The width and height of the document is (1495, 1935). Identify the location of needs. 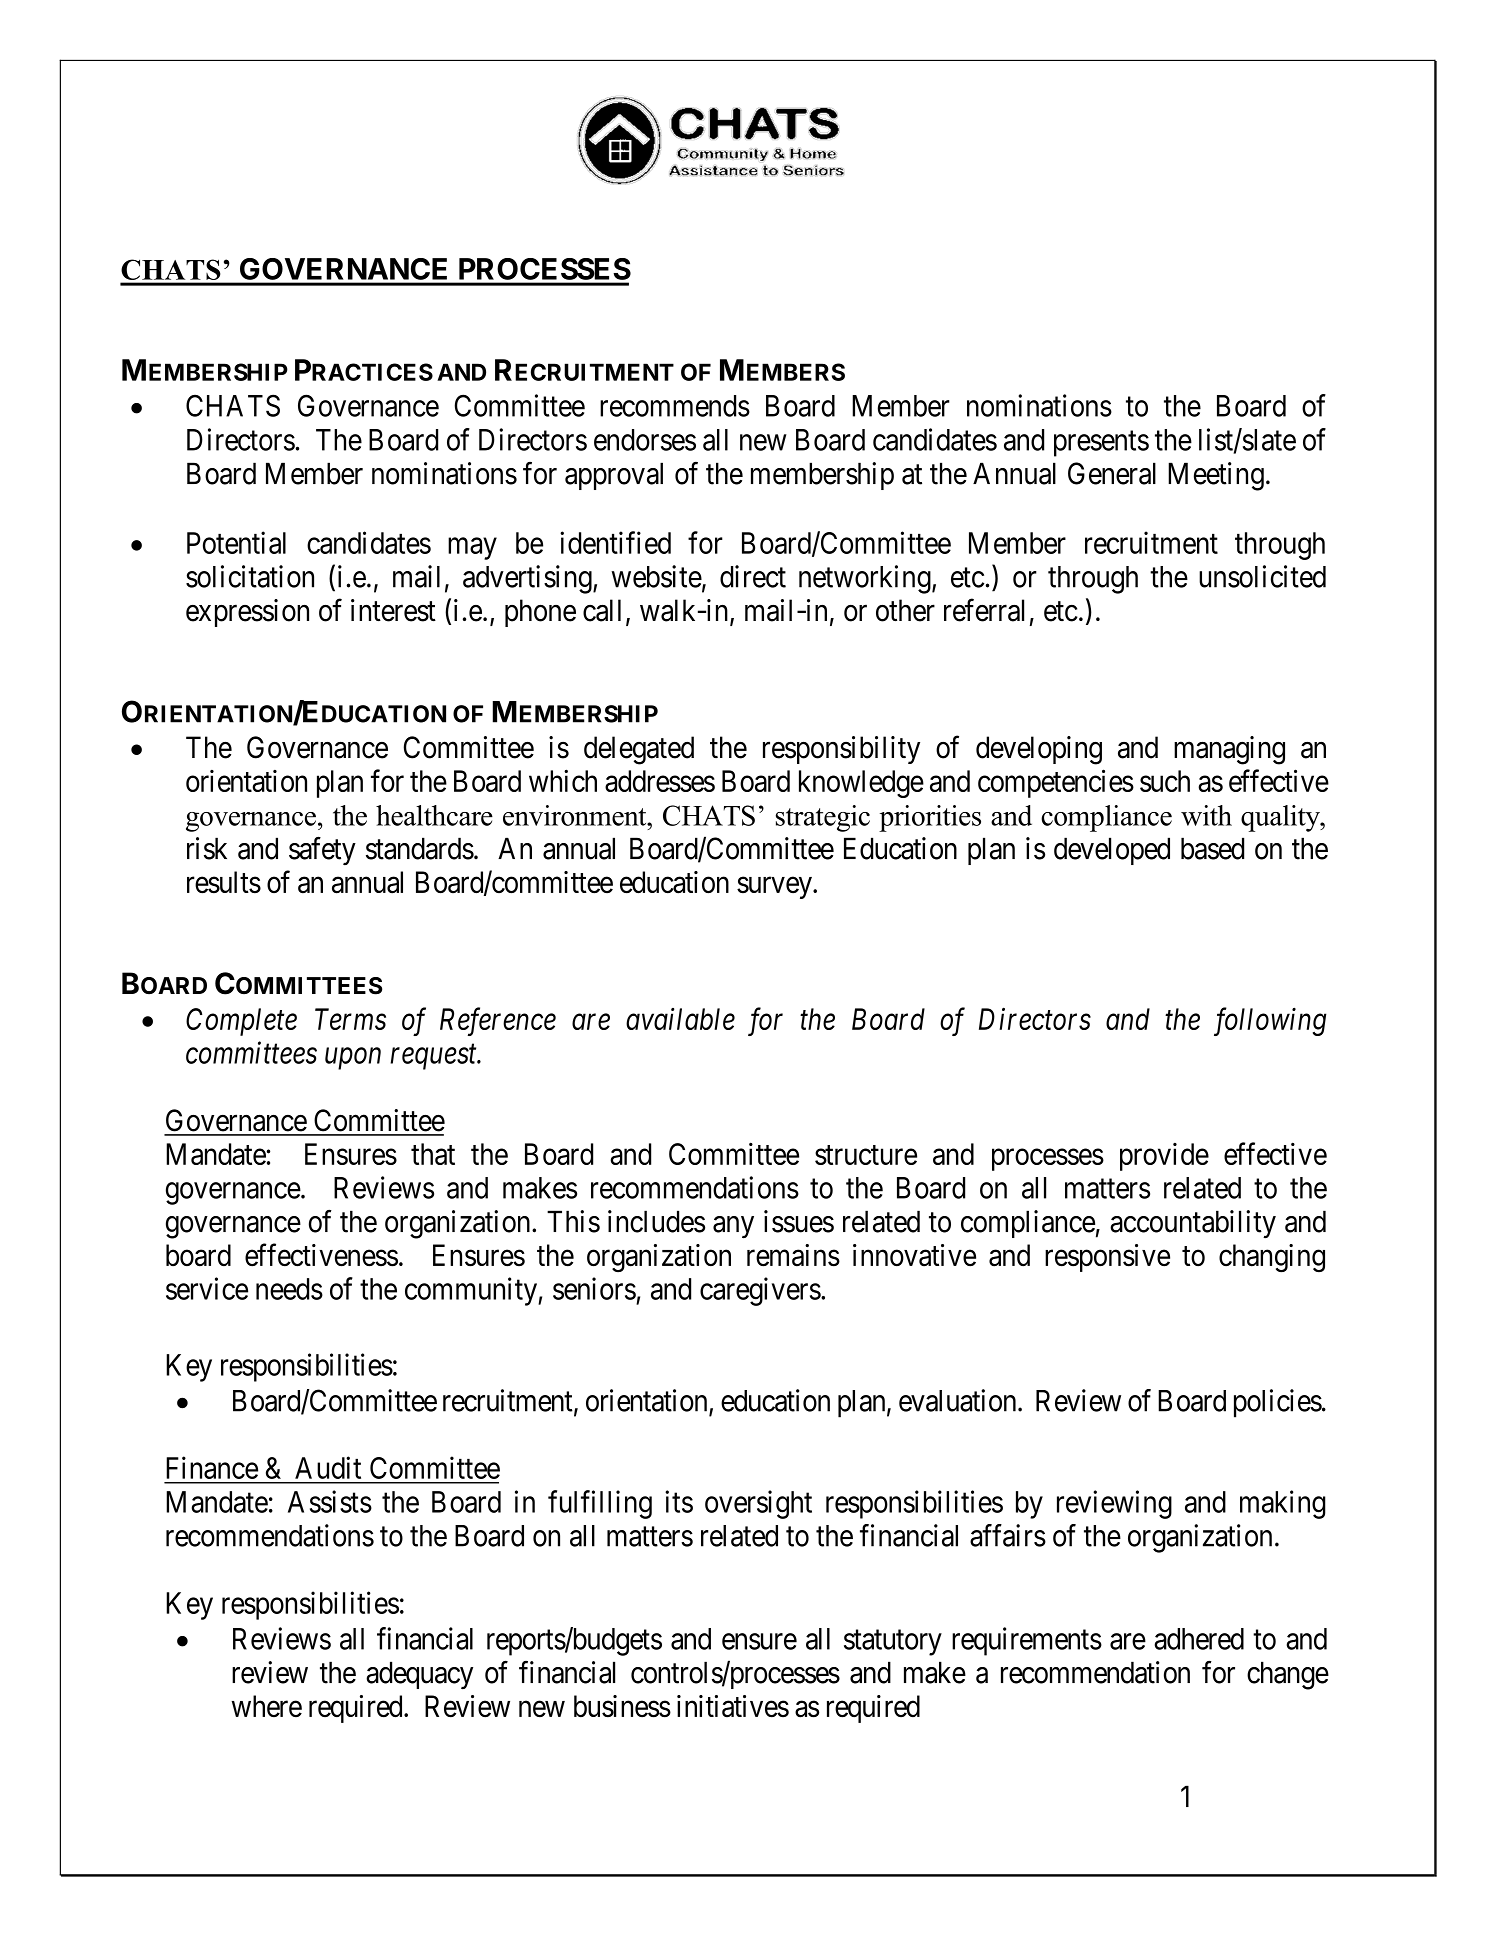
(289, 1289).
